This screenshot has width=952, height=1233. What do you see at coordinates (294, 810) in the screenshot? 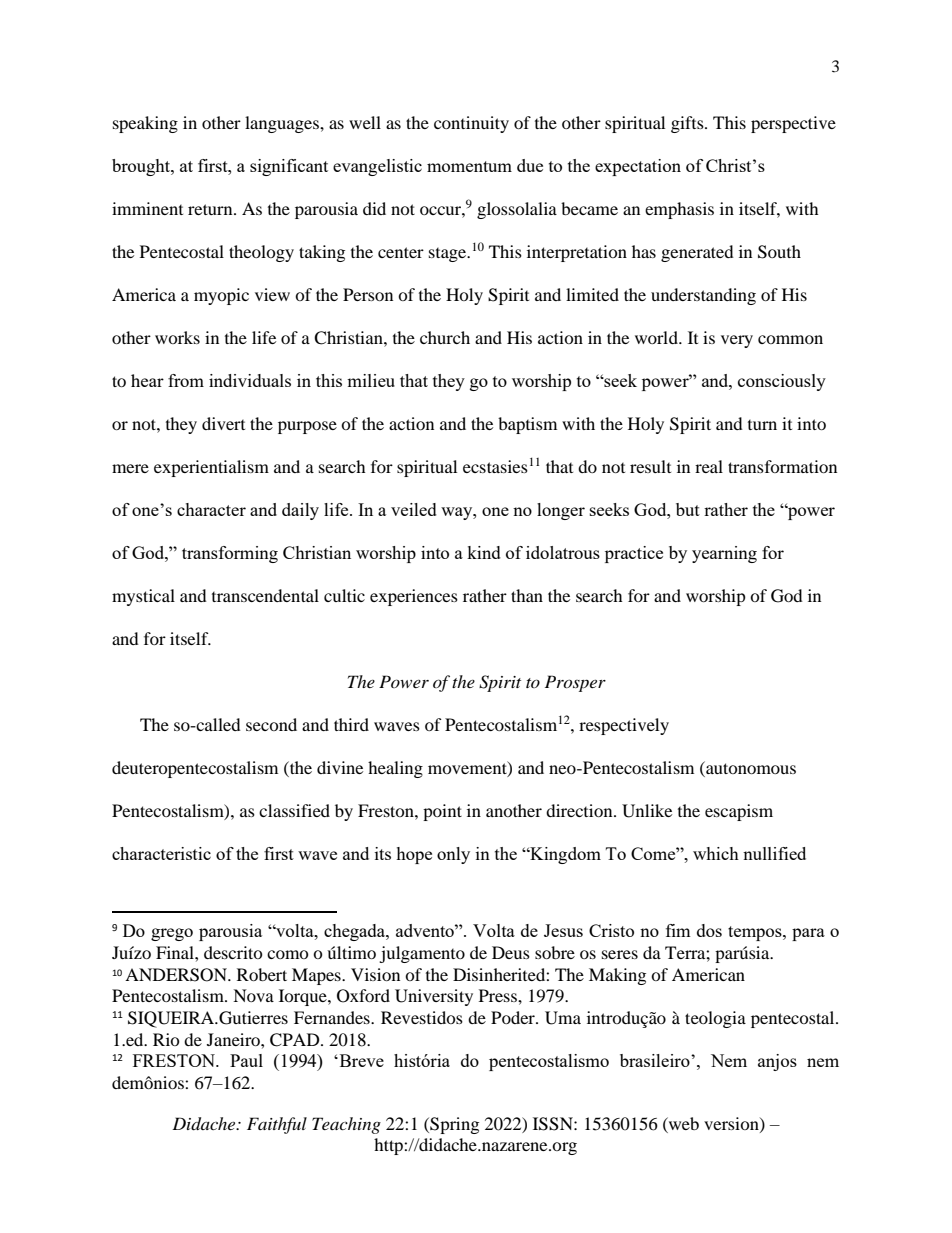
I see `classified` at bounding box center [294, 810].
